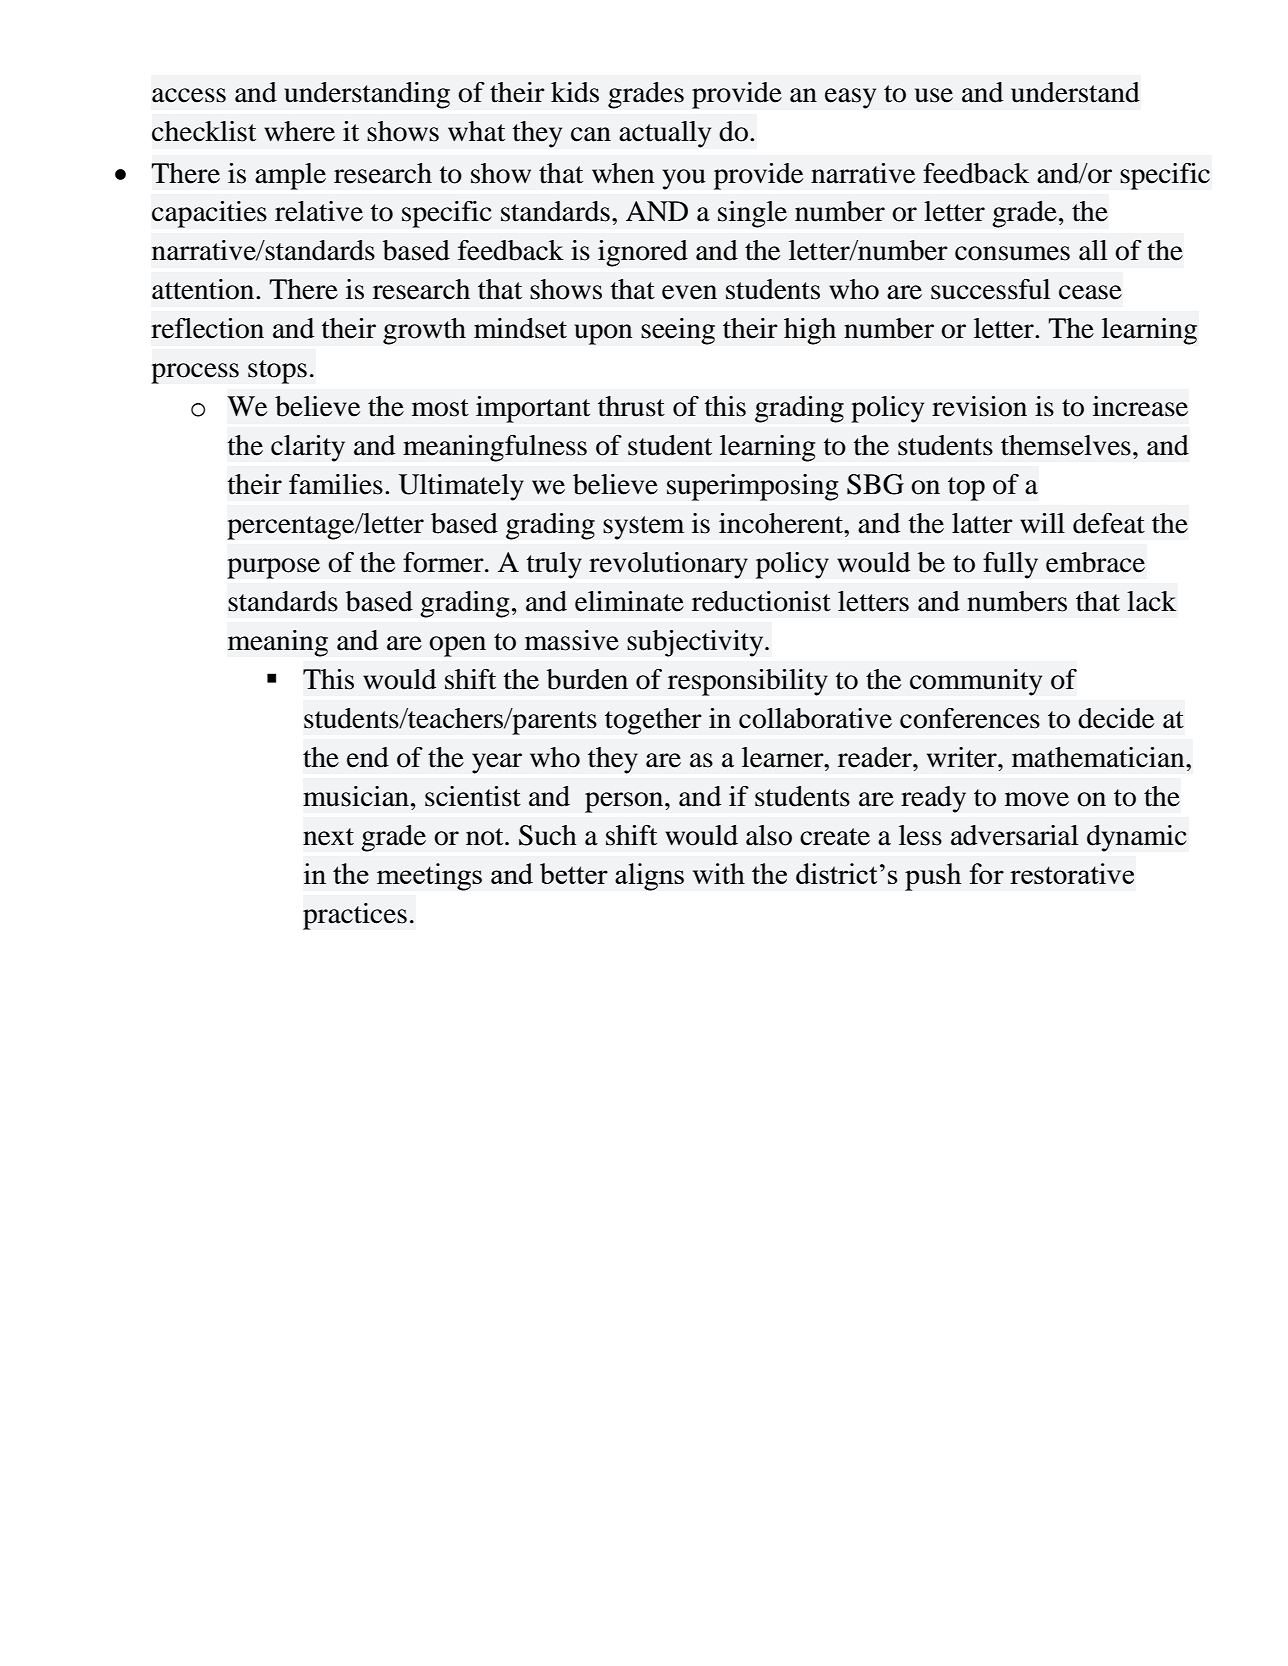 The width and height of the screenshot is (1288, 1666). I want to click on families, so click(336, 484).
